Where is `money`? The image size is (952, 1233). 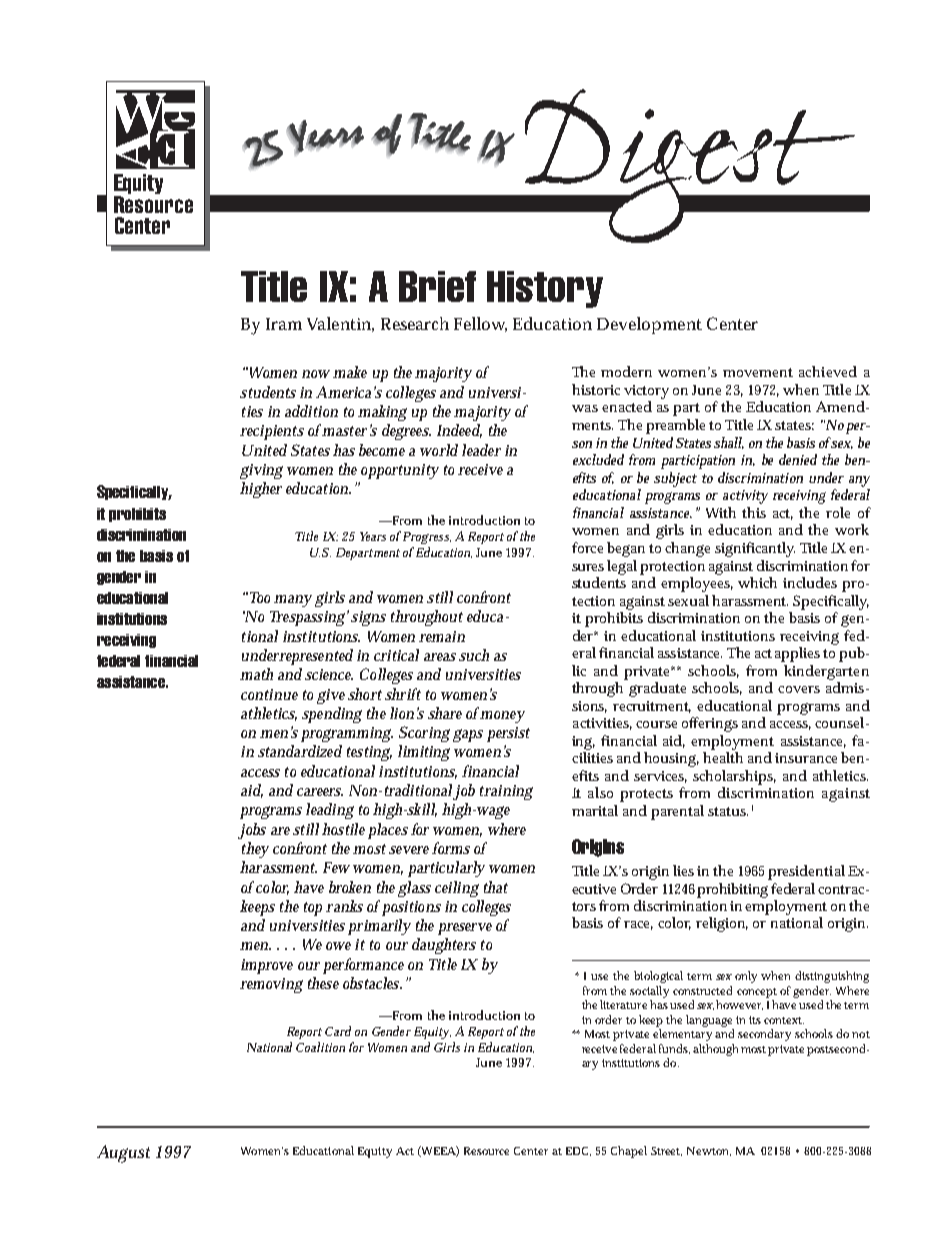
money is located at coordinates (502, 717).
